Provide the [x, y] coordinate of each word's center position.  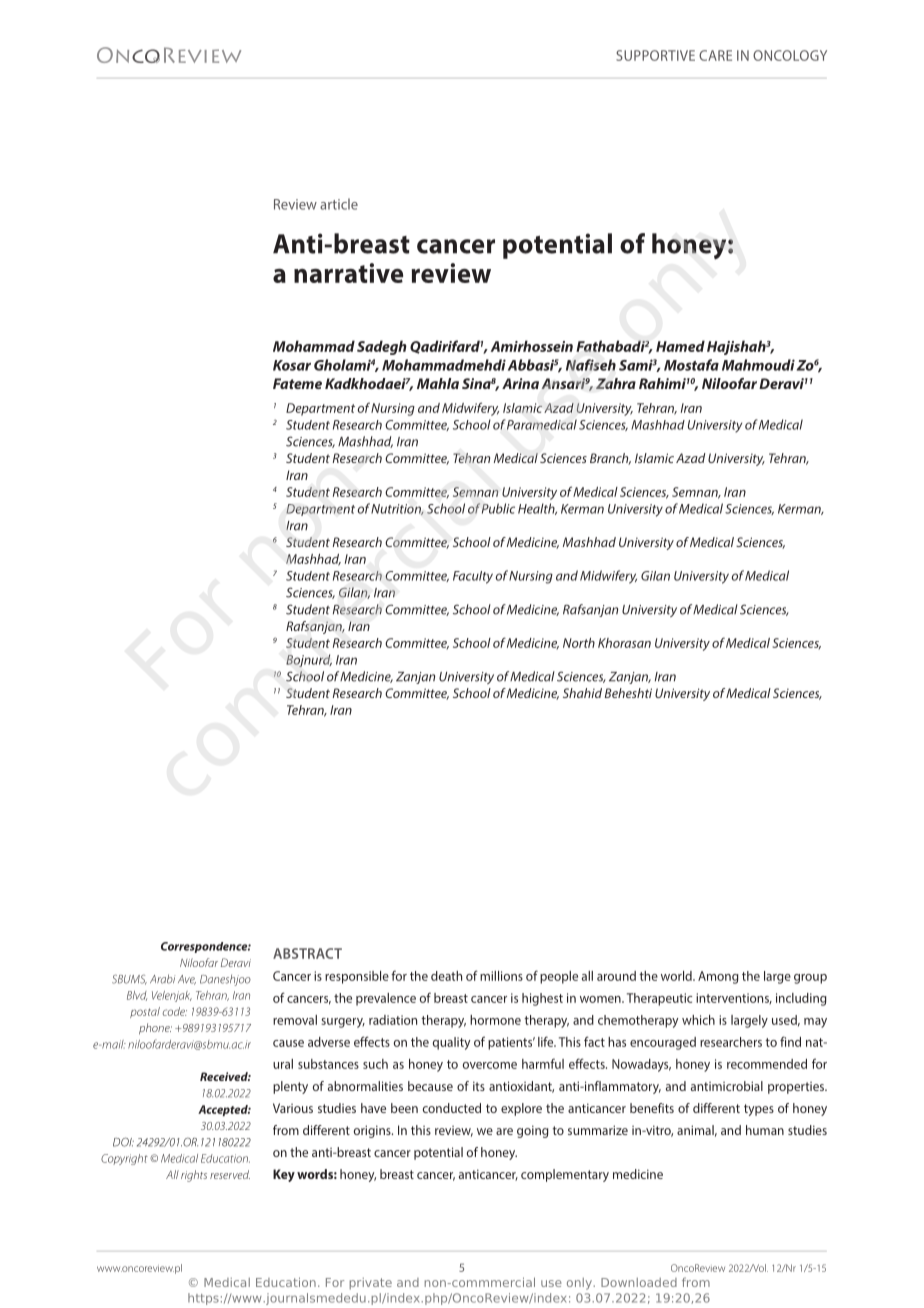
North [579, 643]
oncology [790, 55]
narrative [348, 273]
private [371, 1284]
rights [194, 1176]
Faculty [473, 577]
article [339, 204]
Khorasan [624, 643]
